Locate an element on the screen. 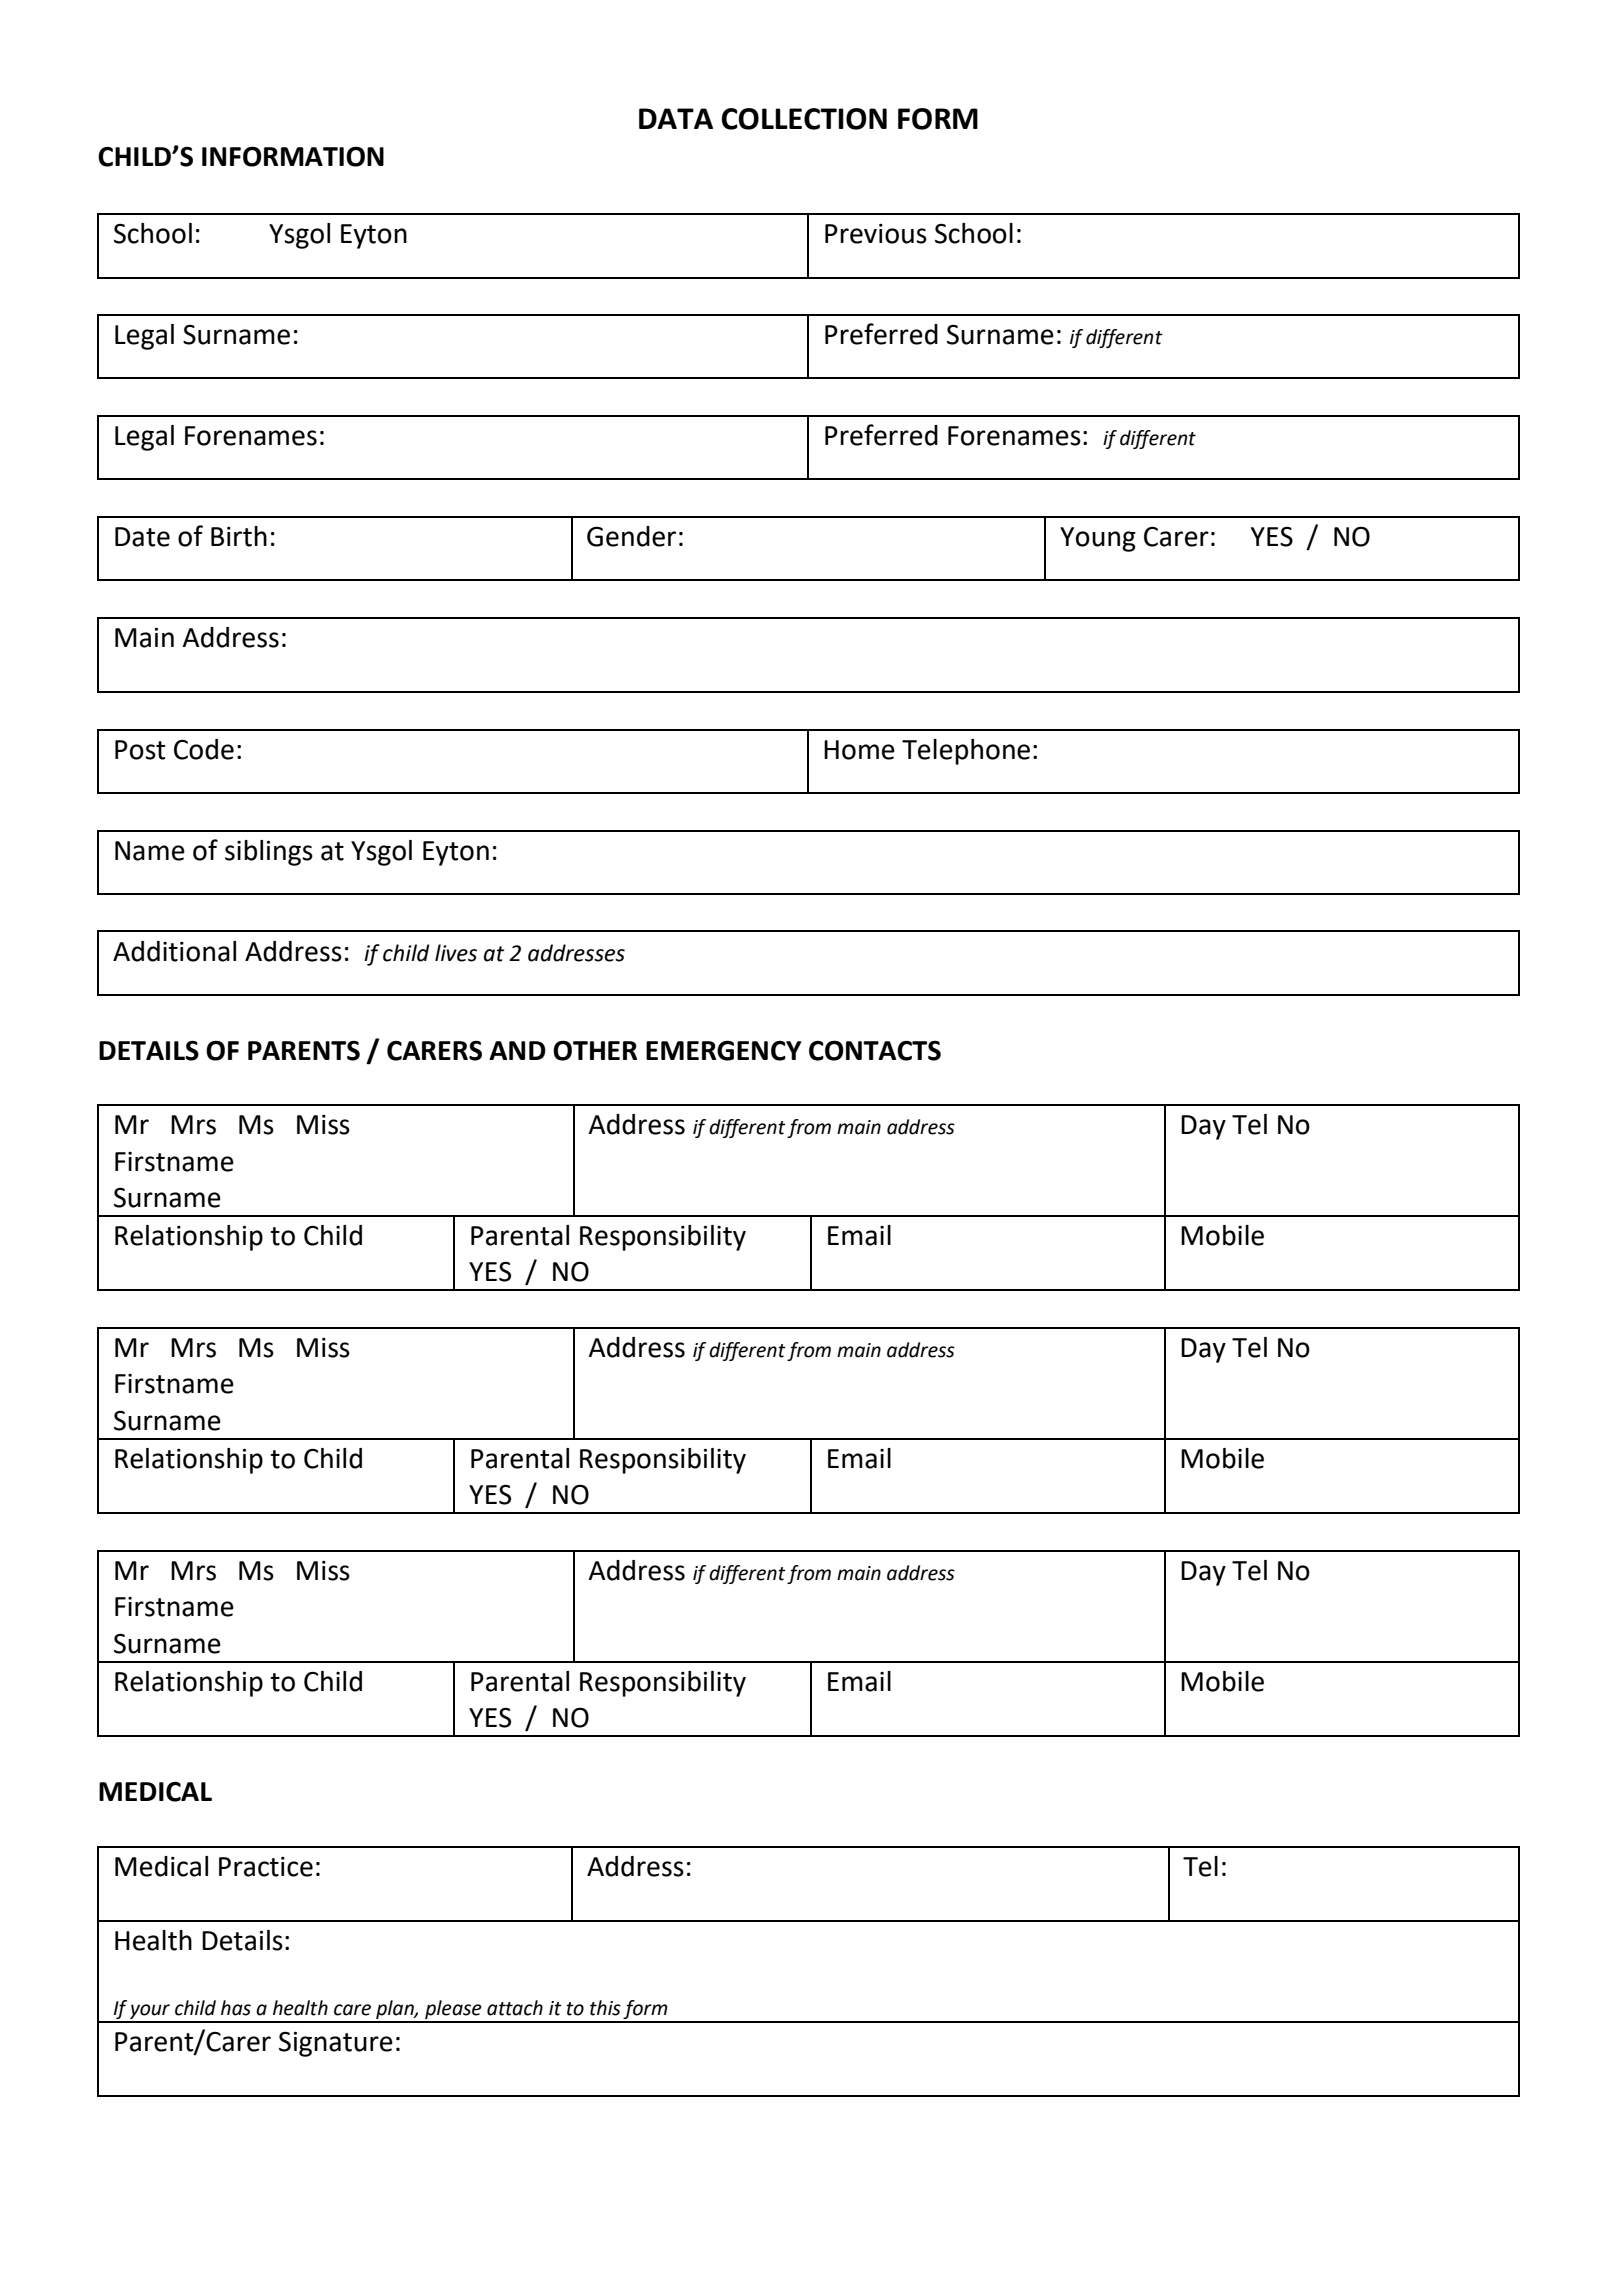 Image resolution: width=1617 pixels, height=2286 pixels. DATA is located at coordinates (676, 118).
